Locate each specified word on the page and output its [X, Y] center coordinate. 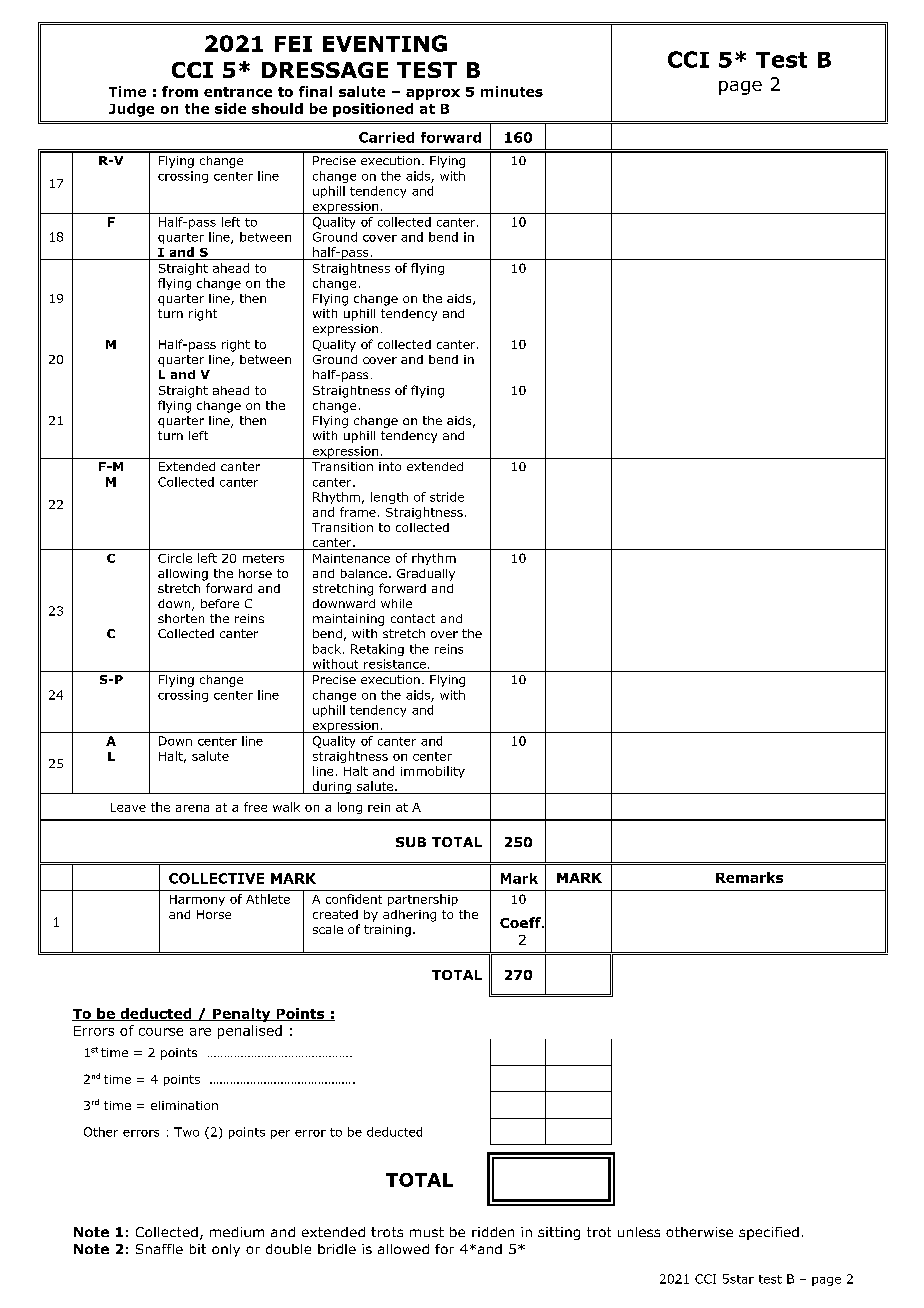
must [427, 1232]
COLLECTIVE [216, 878]
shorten [181, 618]
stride [447, 497]
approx [433, 94]
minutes [512, 91]
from [180, 91]
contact [413, 618]
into [390, 466]
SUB [411, 842]
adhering [409, 916]
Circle [175, 558]
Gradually [426, 575]
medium [237, 1232]
